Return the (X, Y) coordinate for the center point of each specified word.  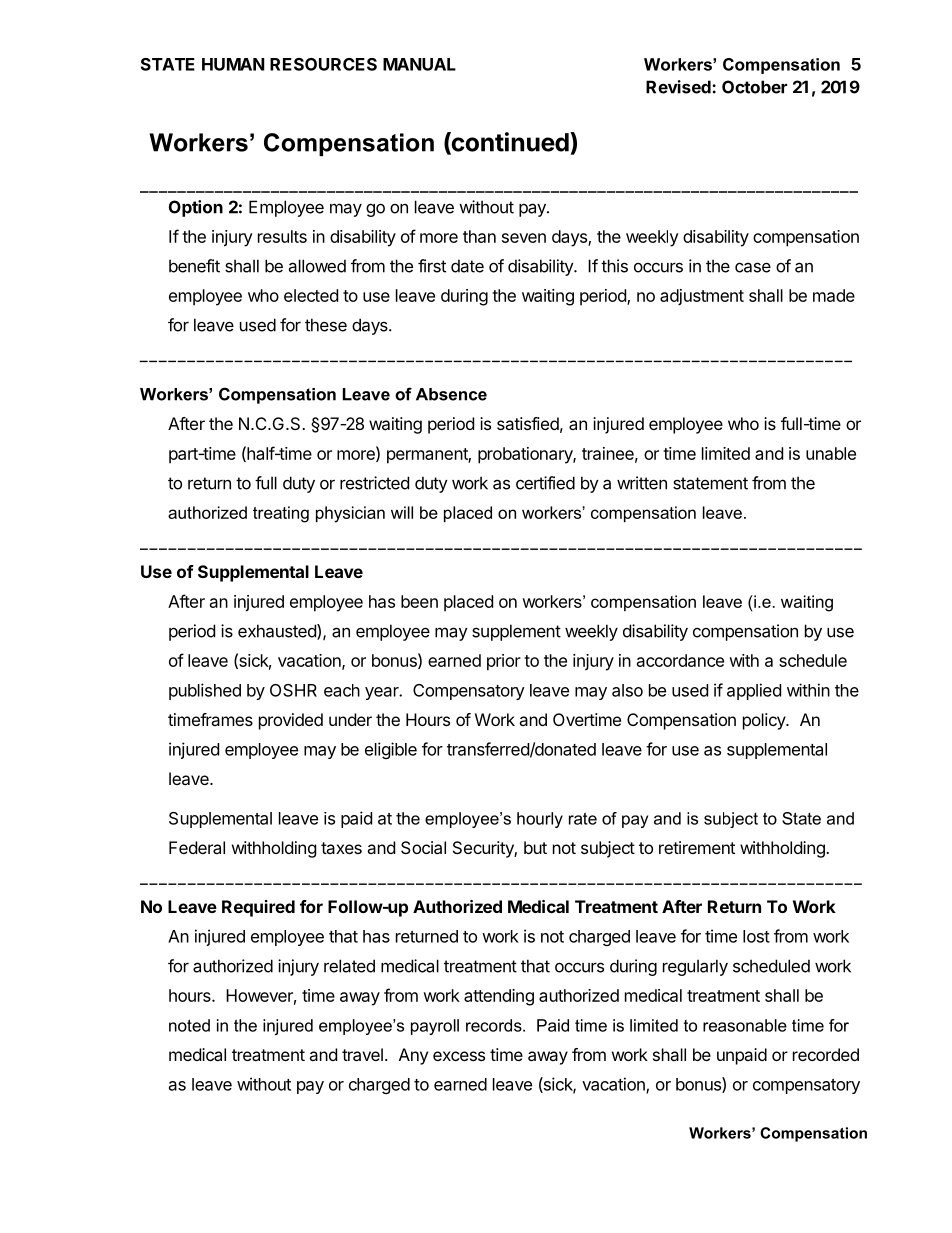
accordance (680, 660)
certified (545, 483)
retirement (697, 847)
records (495, 1025)
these (326, 325)
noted (189, 1025)
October (754, 87)
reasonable (745, 1025)
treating (281, 514)
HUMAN (233, 64)
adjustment (702, 297)
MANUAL (419, 64)
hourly (540, 820)
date (467, 266)
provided (291, 721)
